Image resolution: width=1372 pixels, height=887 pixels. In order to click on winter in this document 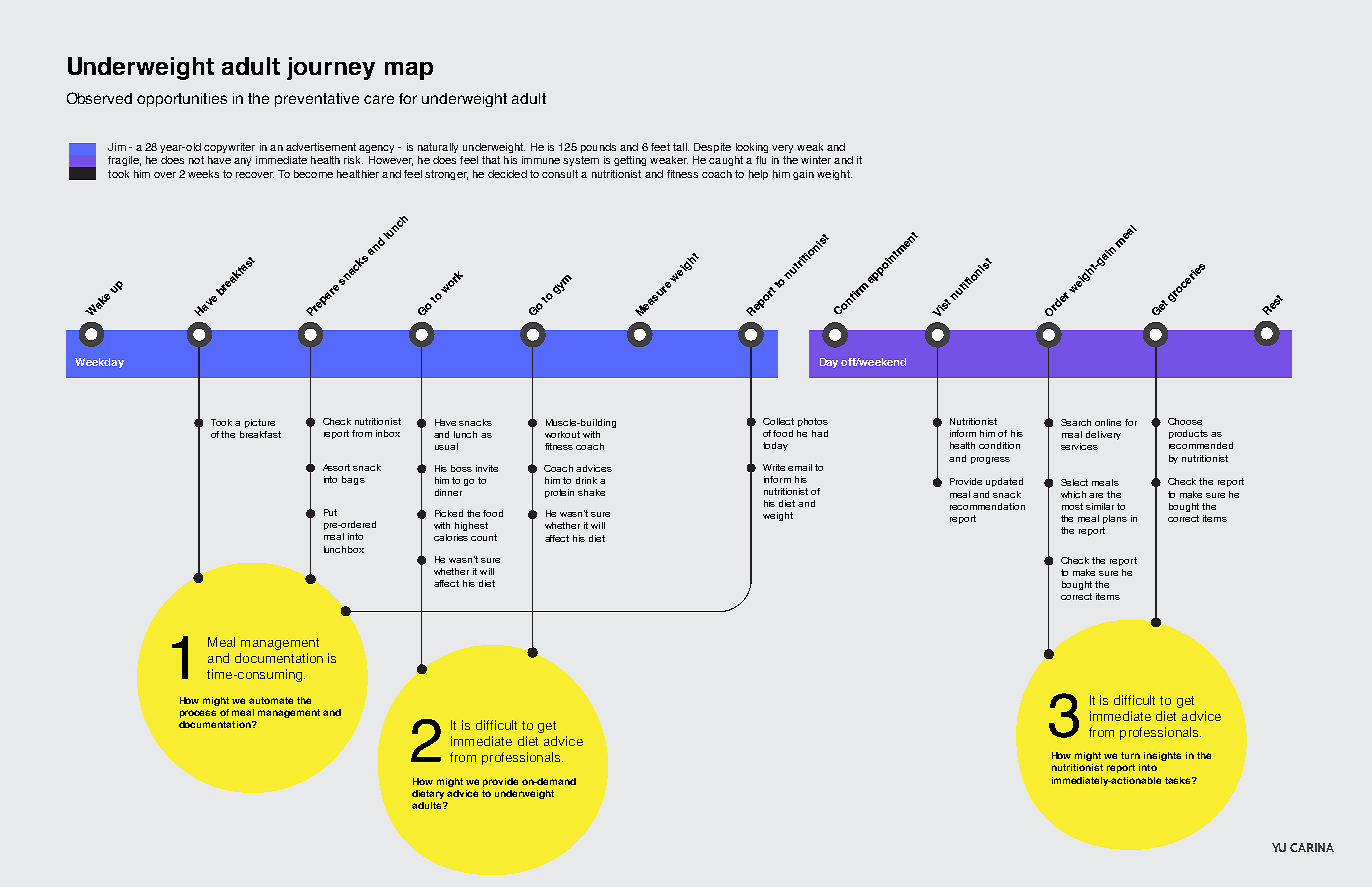, I will do `click(816, 160)`.
